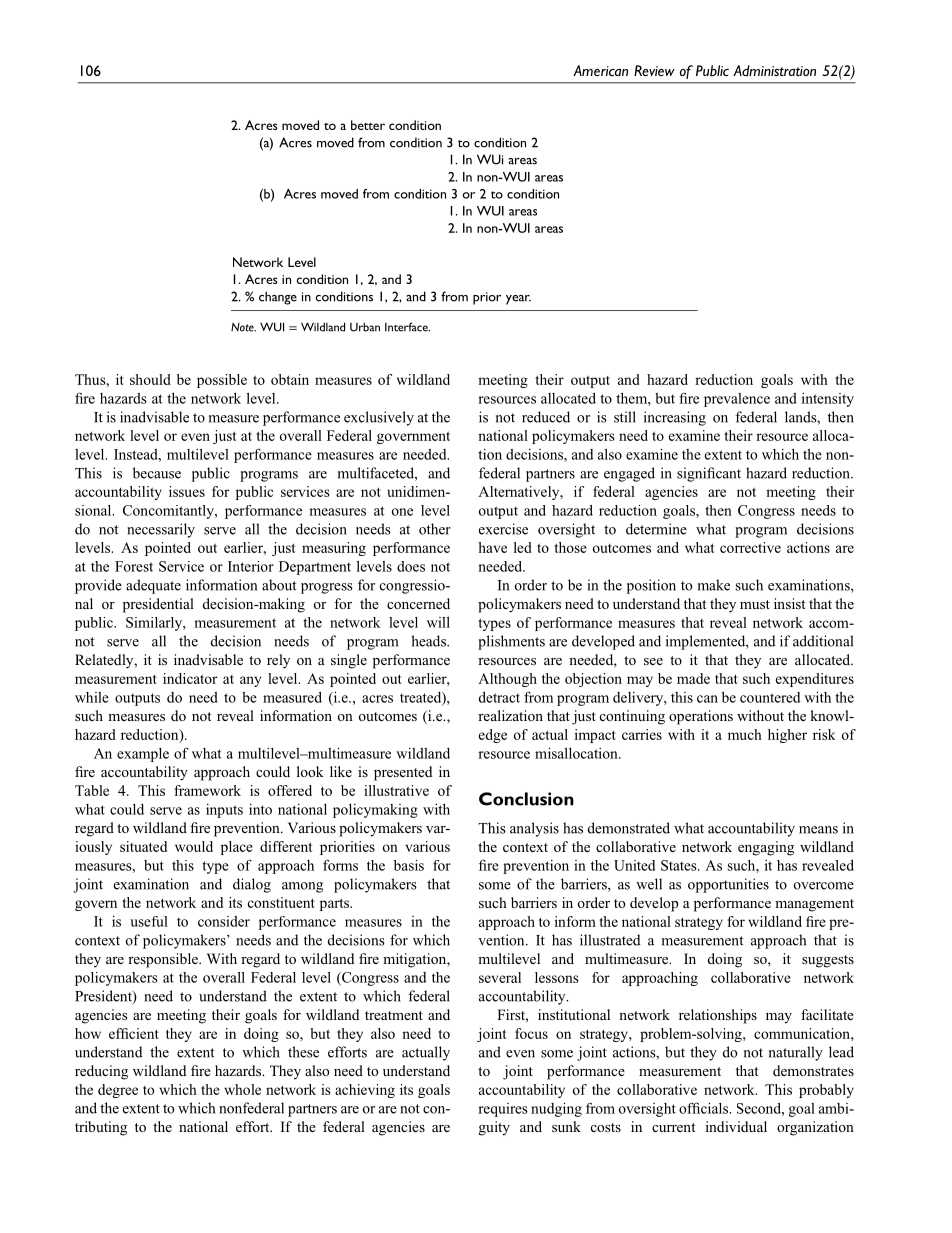 This image has width=952, height=1233. I want to click on much, so click(745, 734).
